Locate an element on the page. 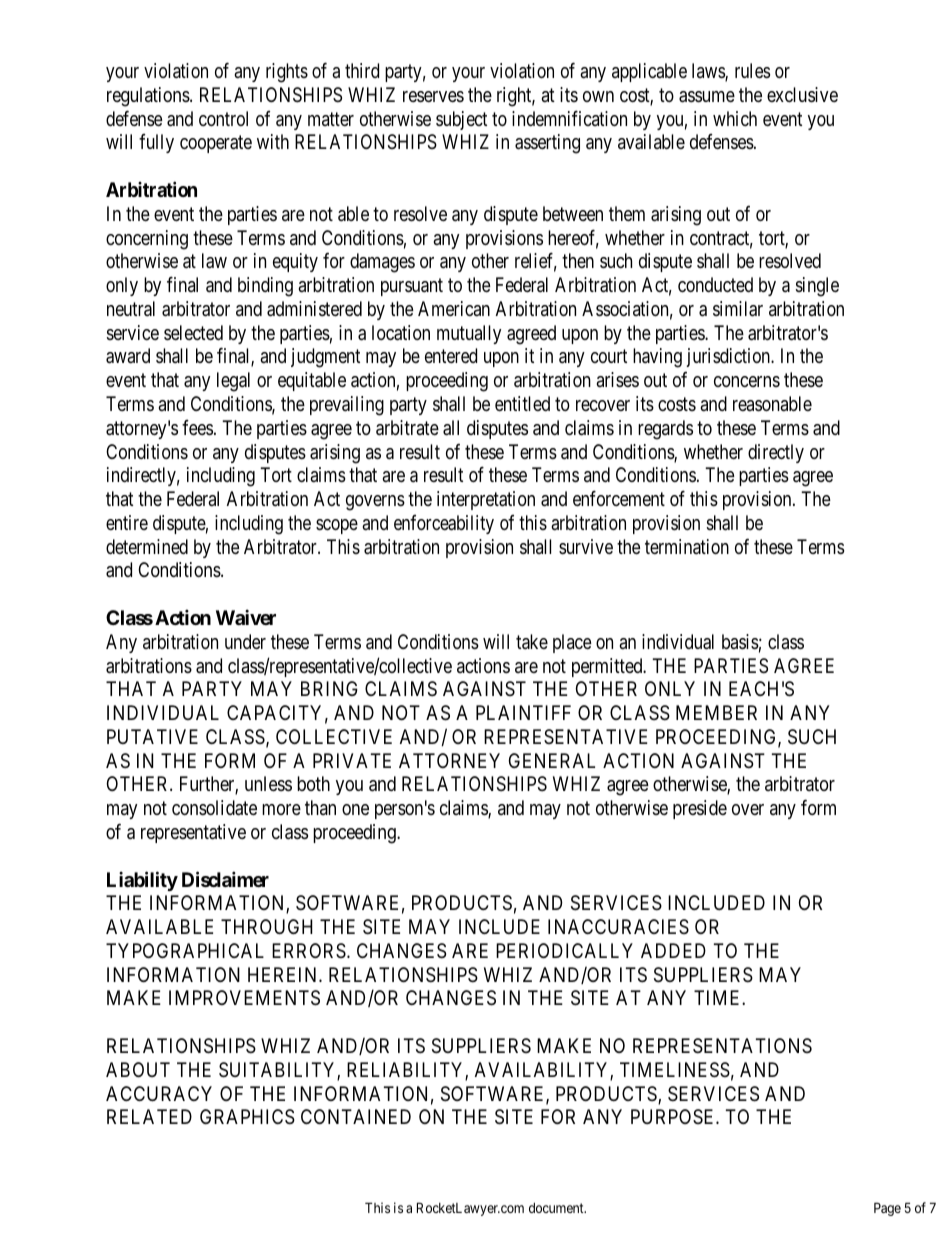 The height and width of the page is (1233, 952). take is located at coordinates (532, 642).
